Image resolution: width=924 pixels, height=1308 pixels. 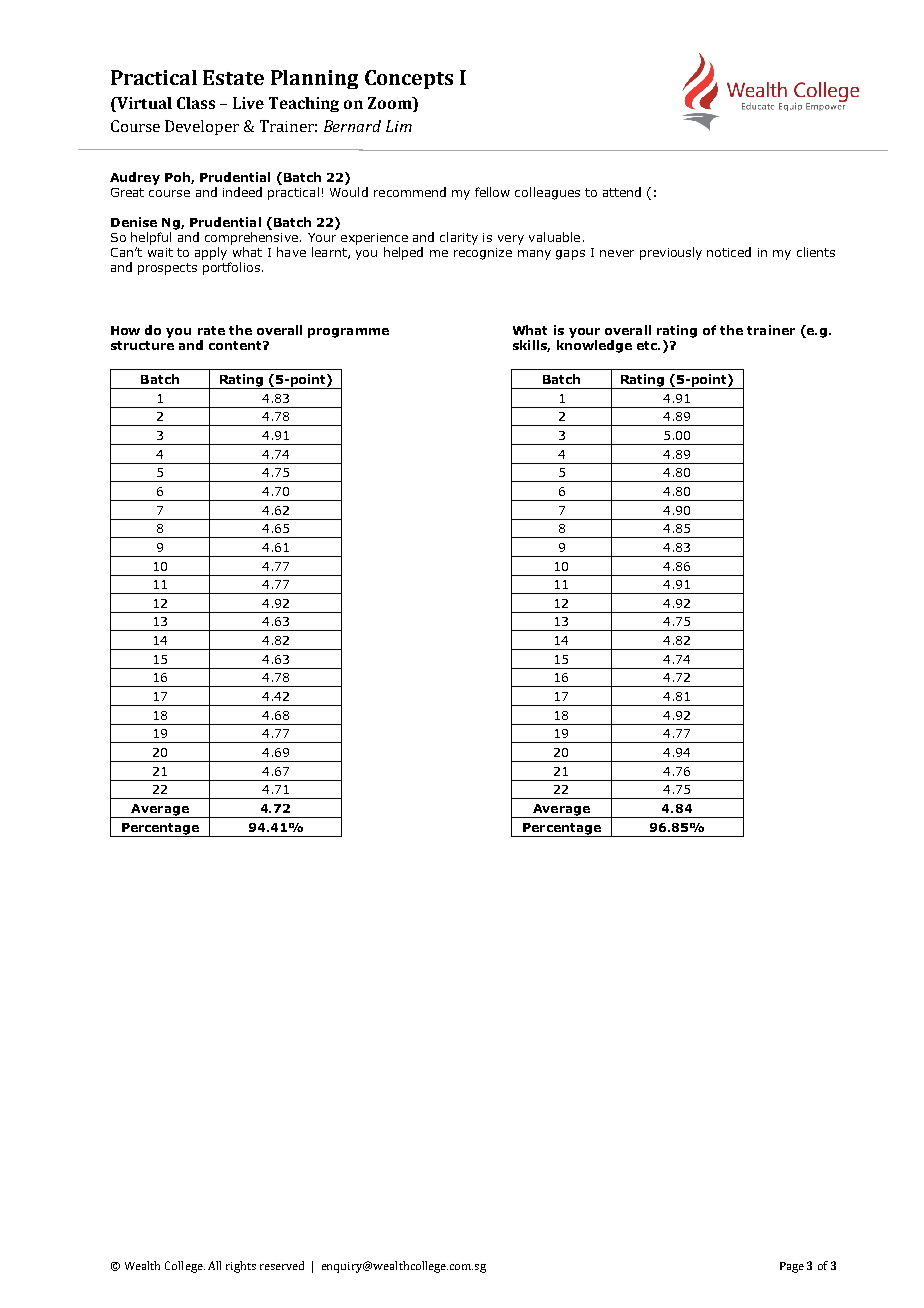 I want to click on Page, so click(x=792, y=1267).
